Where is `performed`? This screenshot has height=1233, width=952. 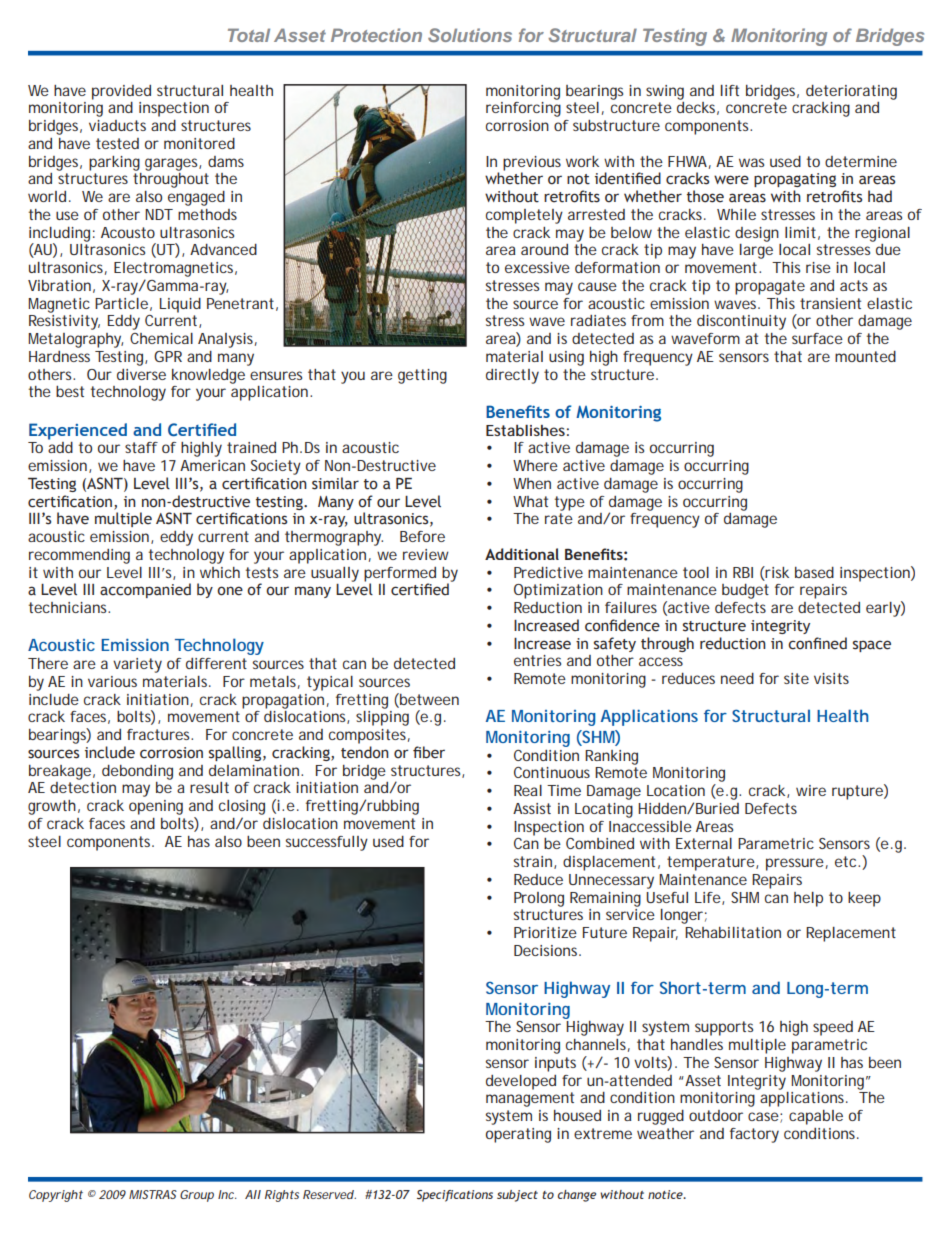 performed is located at coordinates (400, 574).
